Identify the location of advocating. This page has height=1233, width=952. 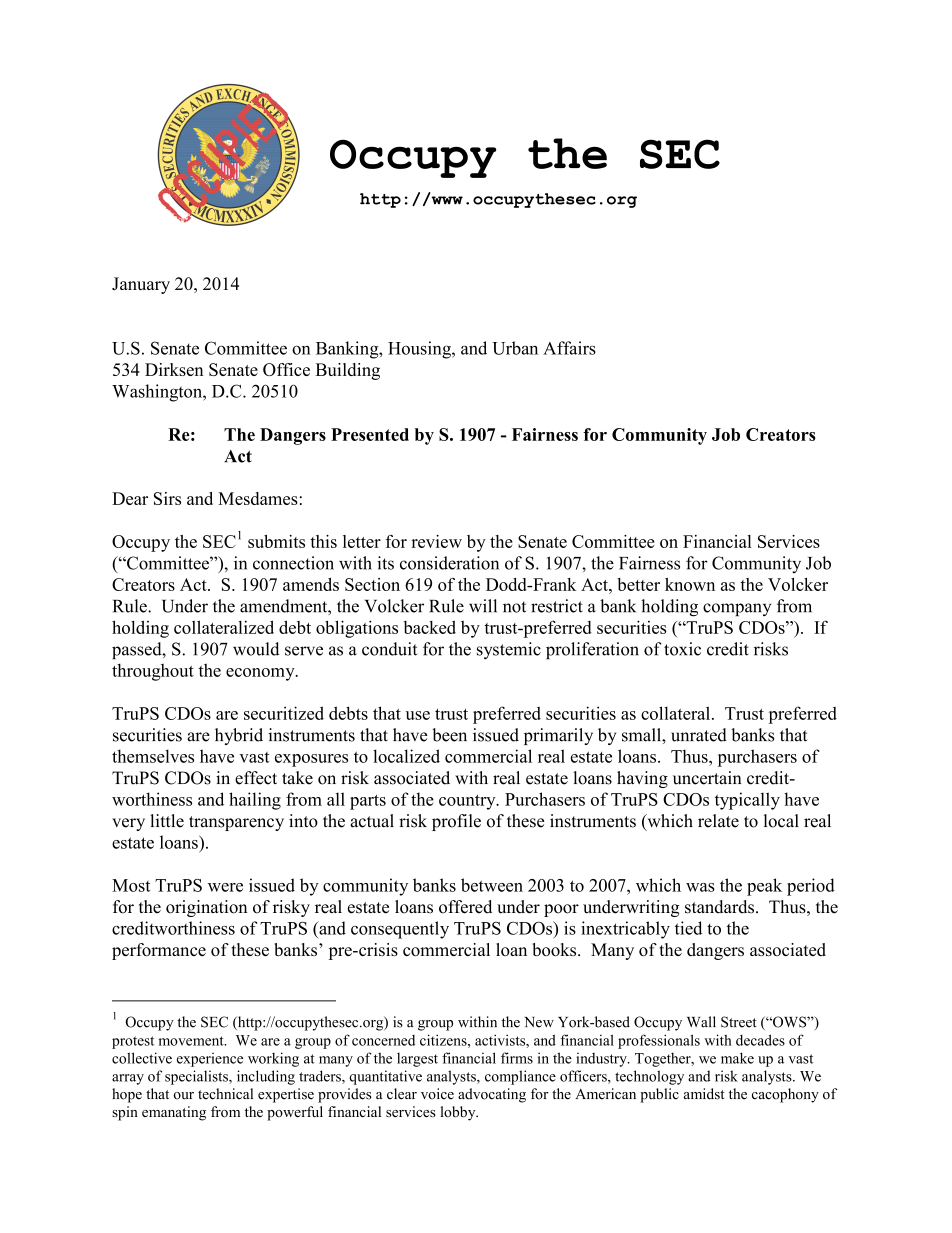
(492, 1095).
